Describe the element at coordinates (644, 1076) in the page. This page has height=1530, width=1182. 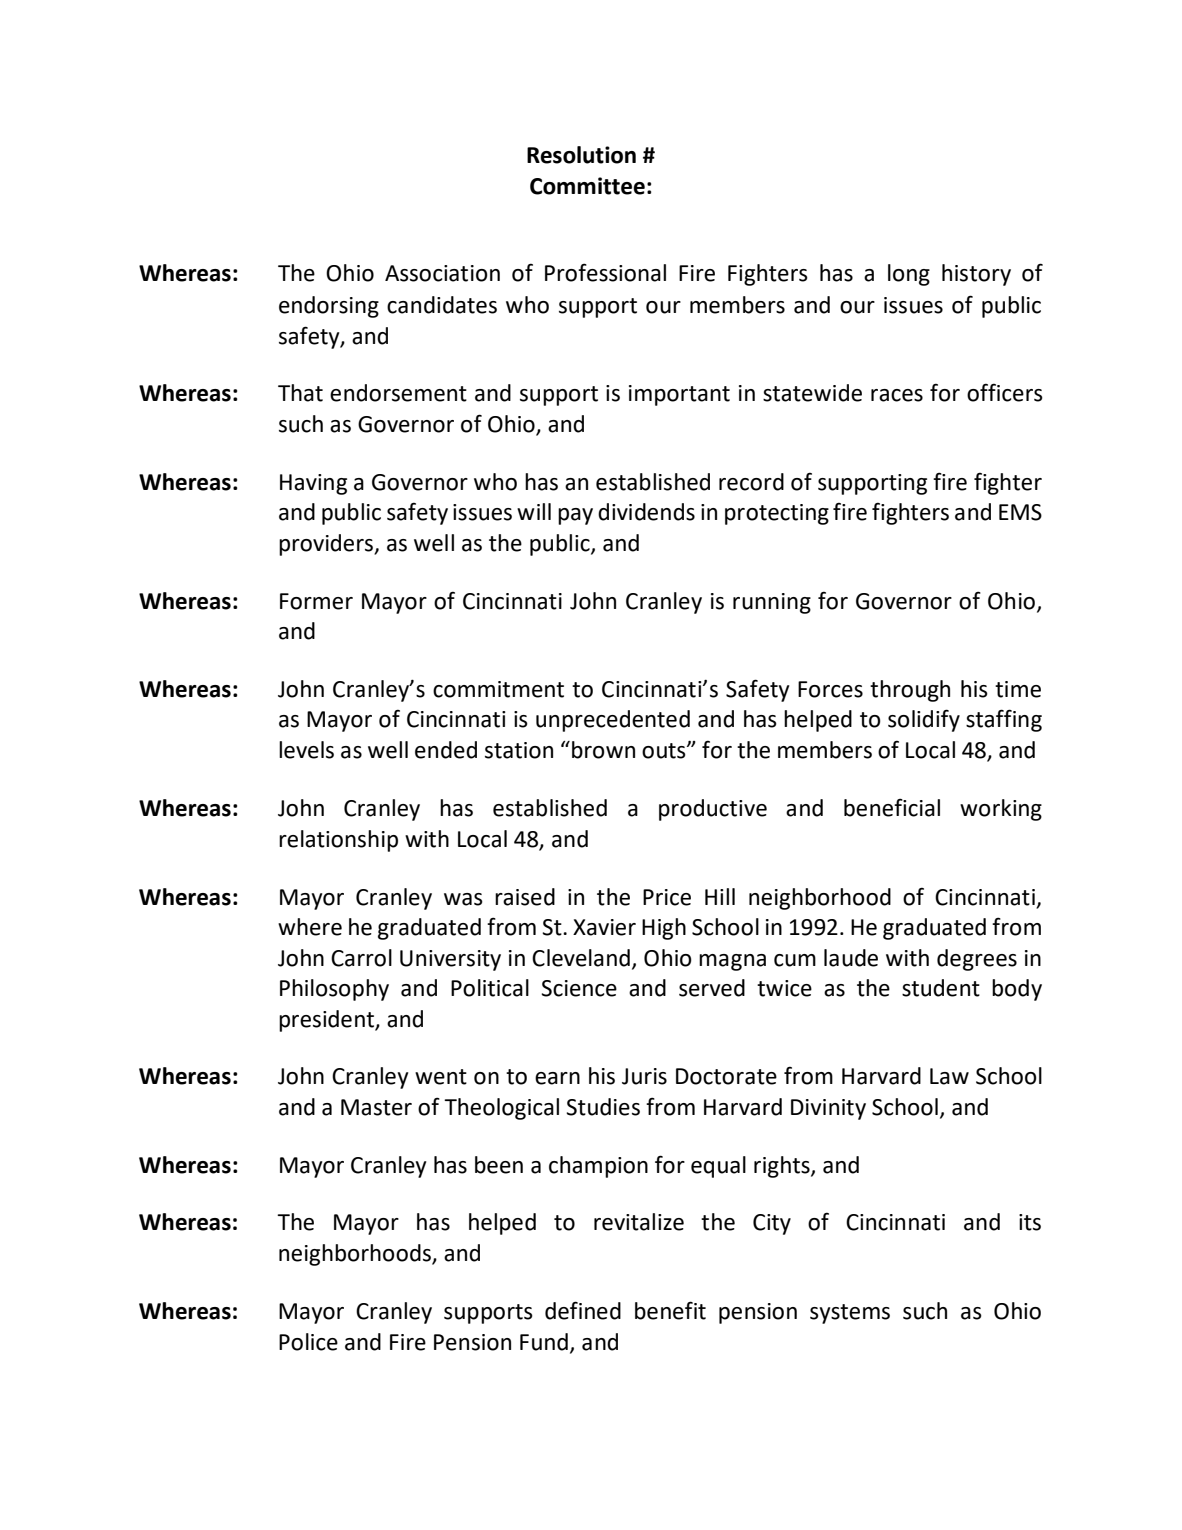
I see `Juris` at that location.
